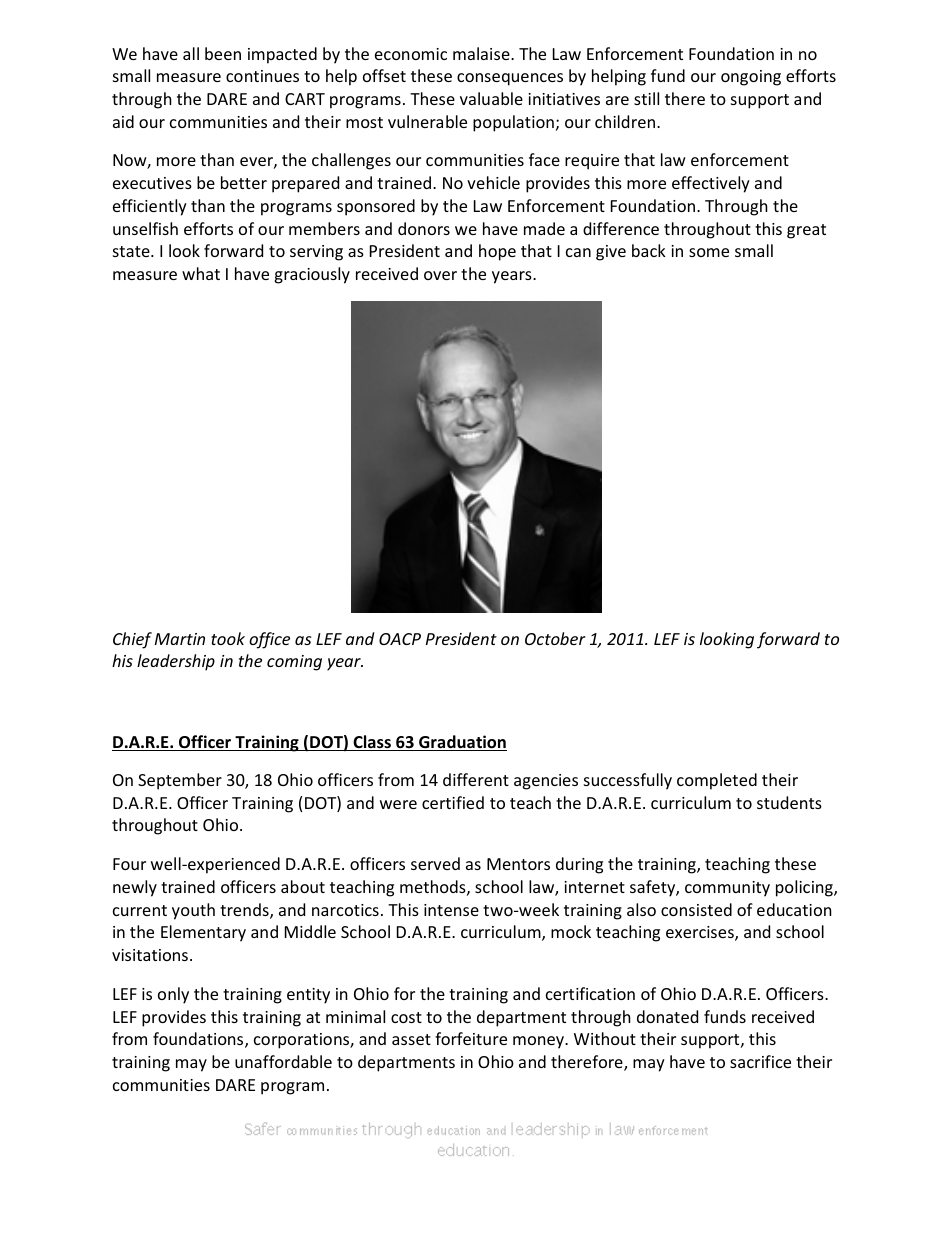 The height and width of the screenshot is (1233, 952). Describe the element at coordinates (717, 781) in the screenshot. I see `completed` at that location.
